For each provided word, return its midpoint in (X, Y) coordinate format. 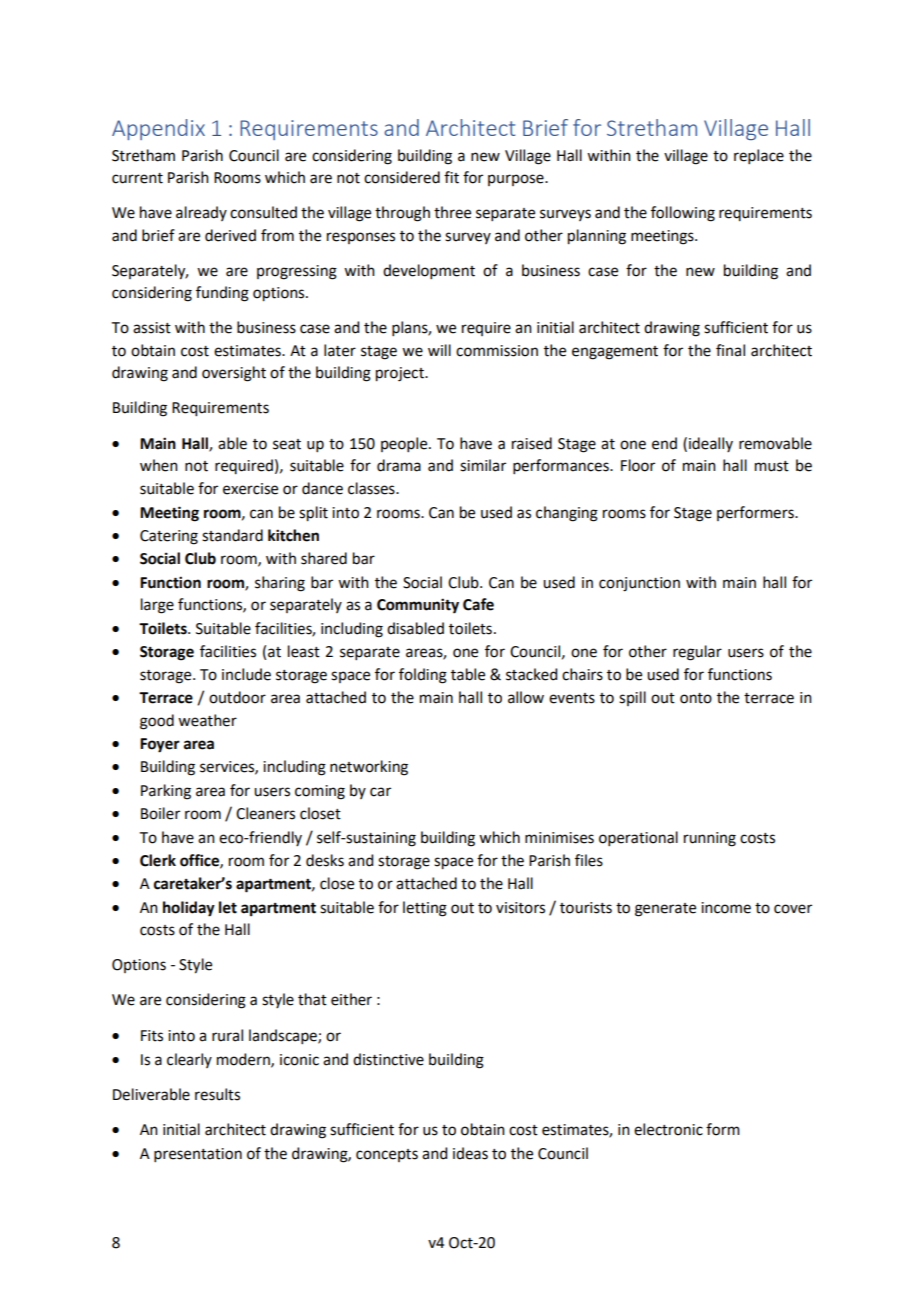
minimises (559, 838)
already (201, 213)
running (710, 839)
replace (759, 156)
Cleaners (265, 813)
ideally (711, 444)
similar (483, 465)
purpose (517, 180)
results (217, 1094)
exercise (250, 489)
